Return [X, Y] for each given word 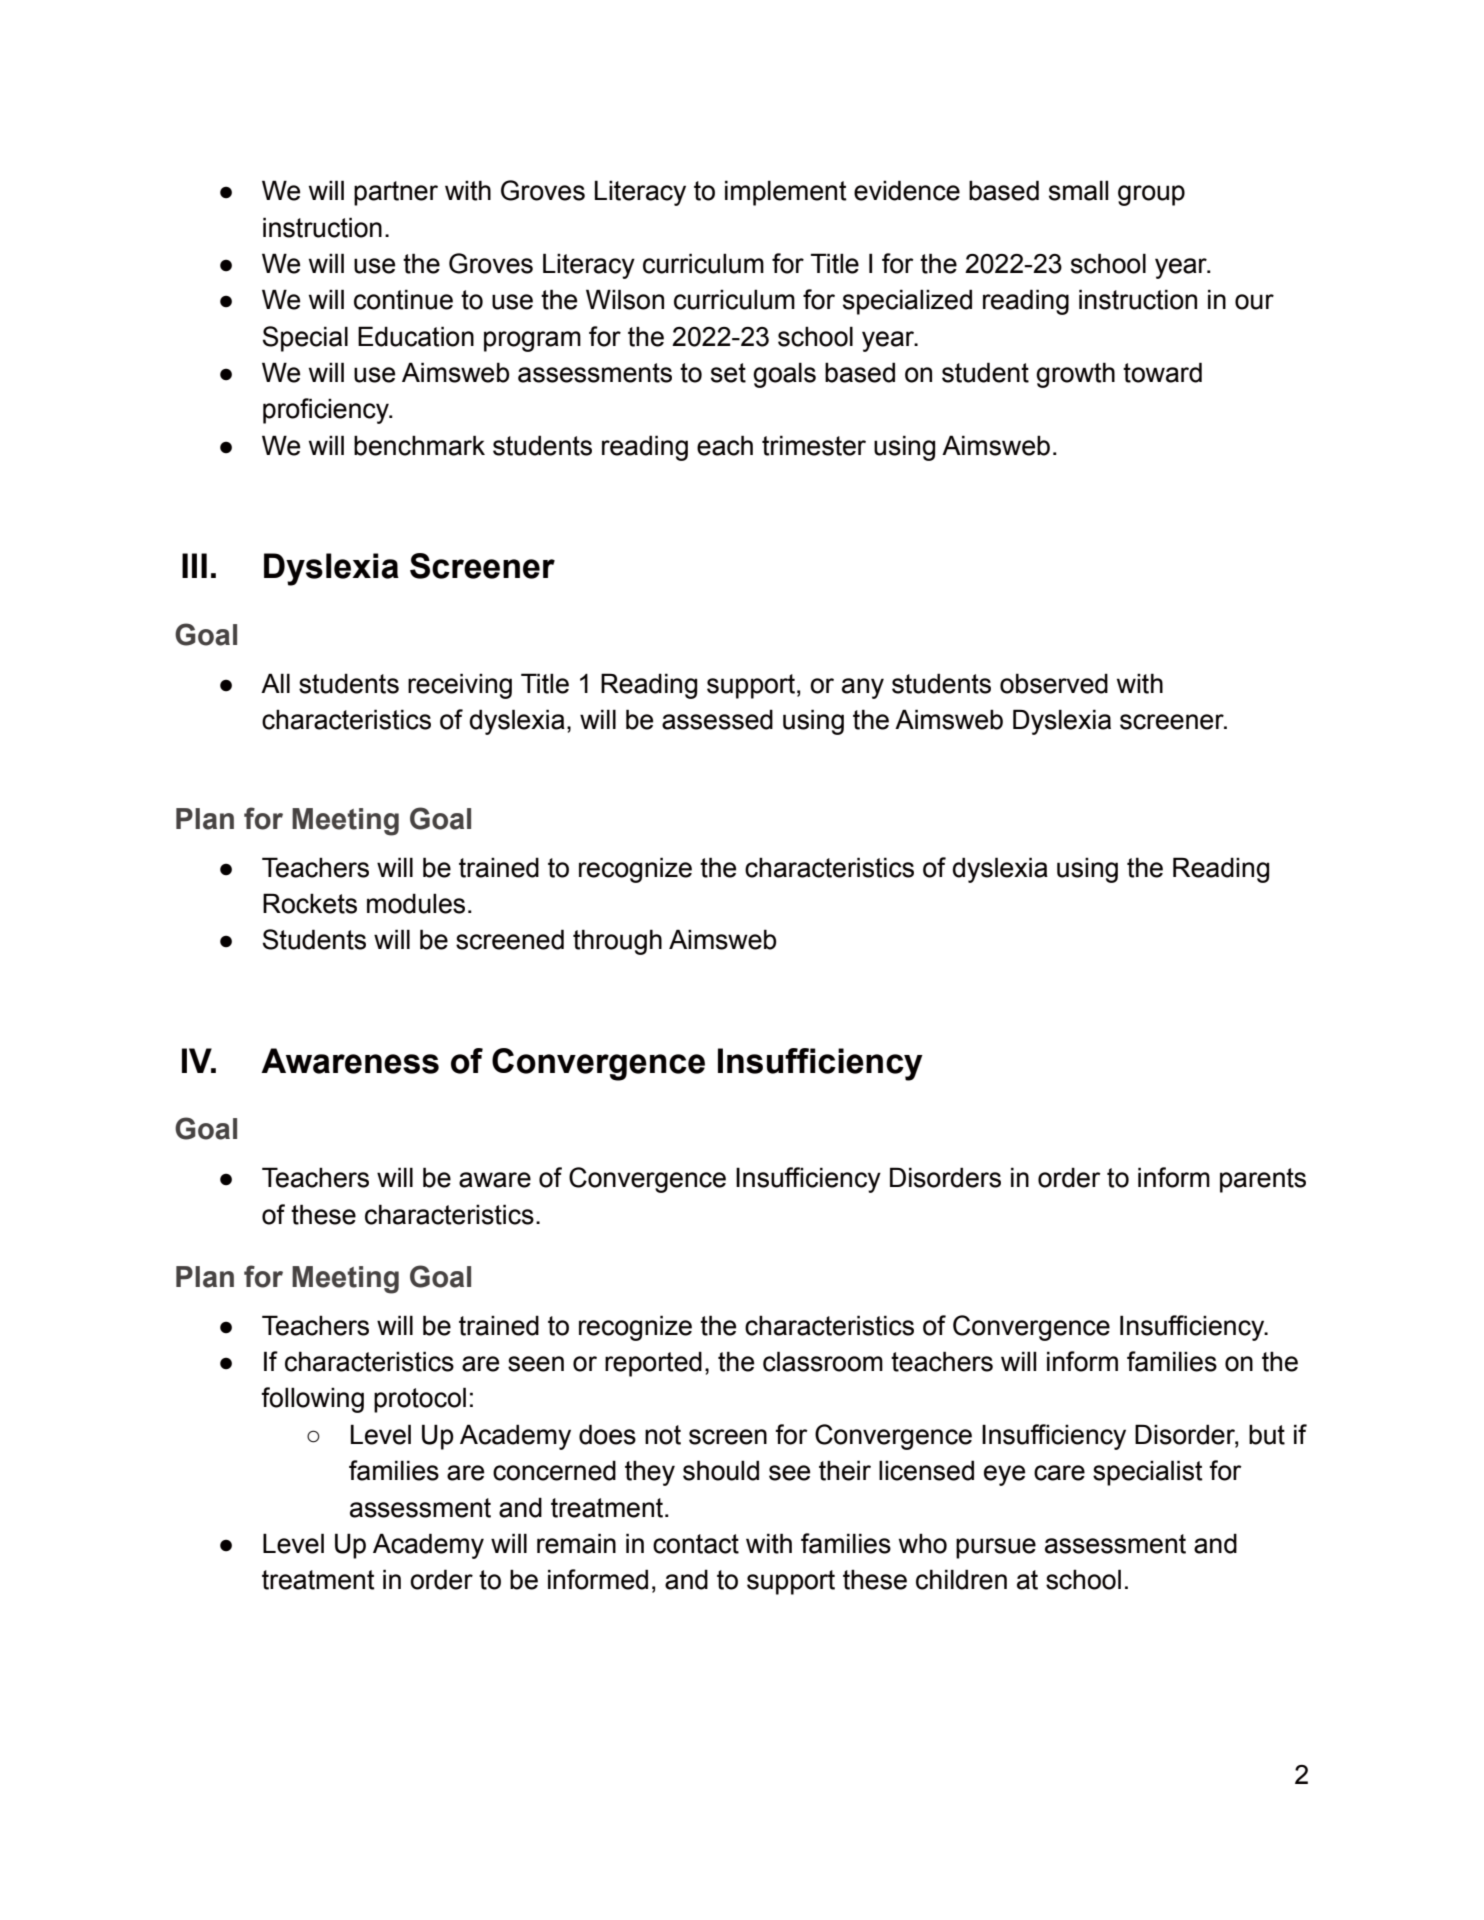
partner [396, 193]
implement [786, 193]
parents [1263, 1180]
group [1151, 195]
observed [1054, 683]
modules [416, 903]
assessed [717, 719]
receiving [460, 686]
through [617, 942]
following [312, 1400]
